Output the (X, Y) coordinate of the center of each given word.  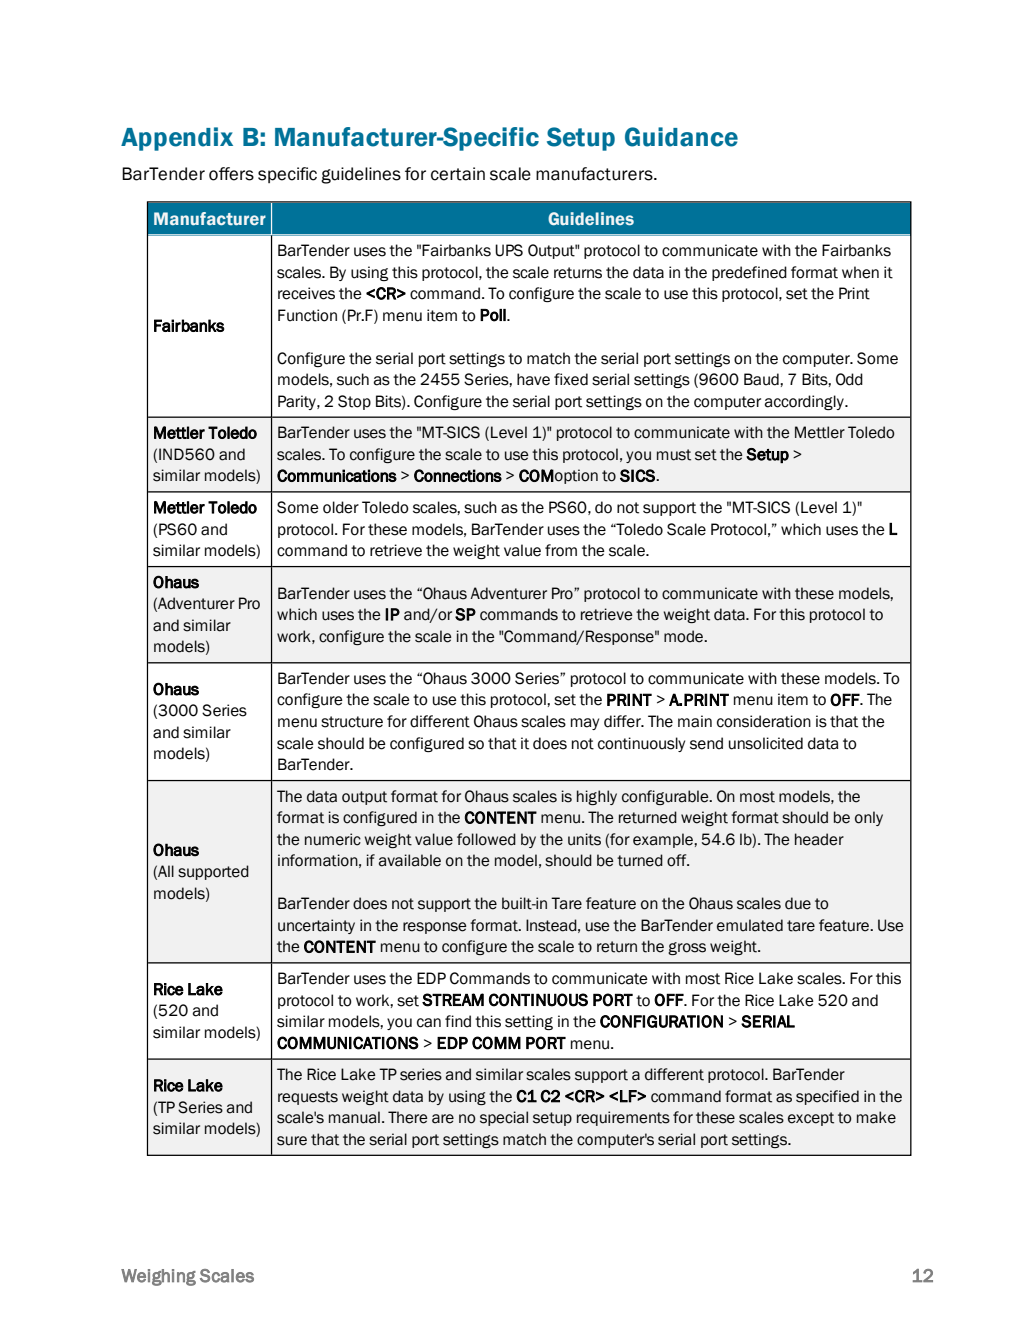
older (341, 507)
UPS (509, 250)
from (561, 550)
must (674, 455)
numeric (333, 839)
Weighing (158, 1277)
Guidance (681, 137)
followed (486, 839)
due (798, 903)
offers (231, 174)
